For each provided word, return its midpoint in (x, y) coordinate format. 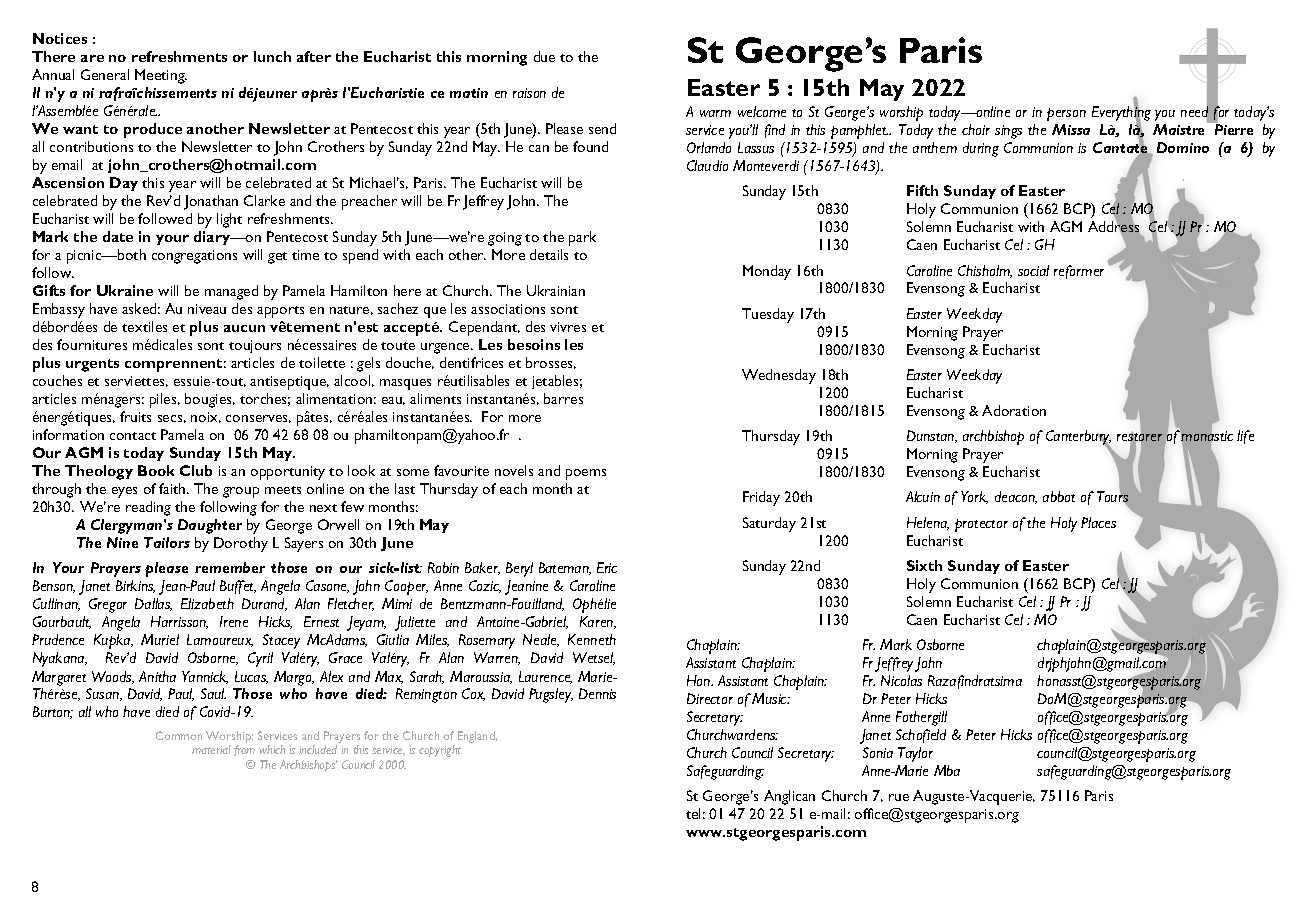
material (211, 749)
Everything (1121, 114)
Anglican (789, 797)
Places (1098, 522)
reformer (1079, 272)
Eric (607, 567)
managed (231, 292)
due (544, 56)
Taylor (915, 754)
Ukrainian (556, 290)
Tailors (167, 542)
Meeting (161, 76)
